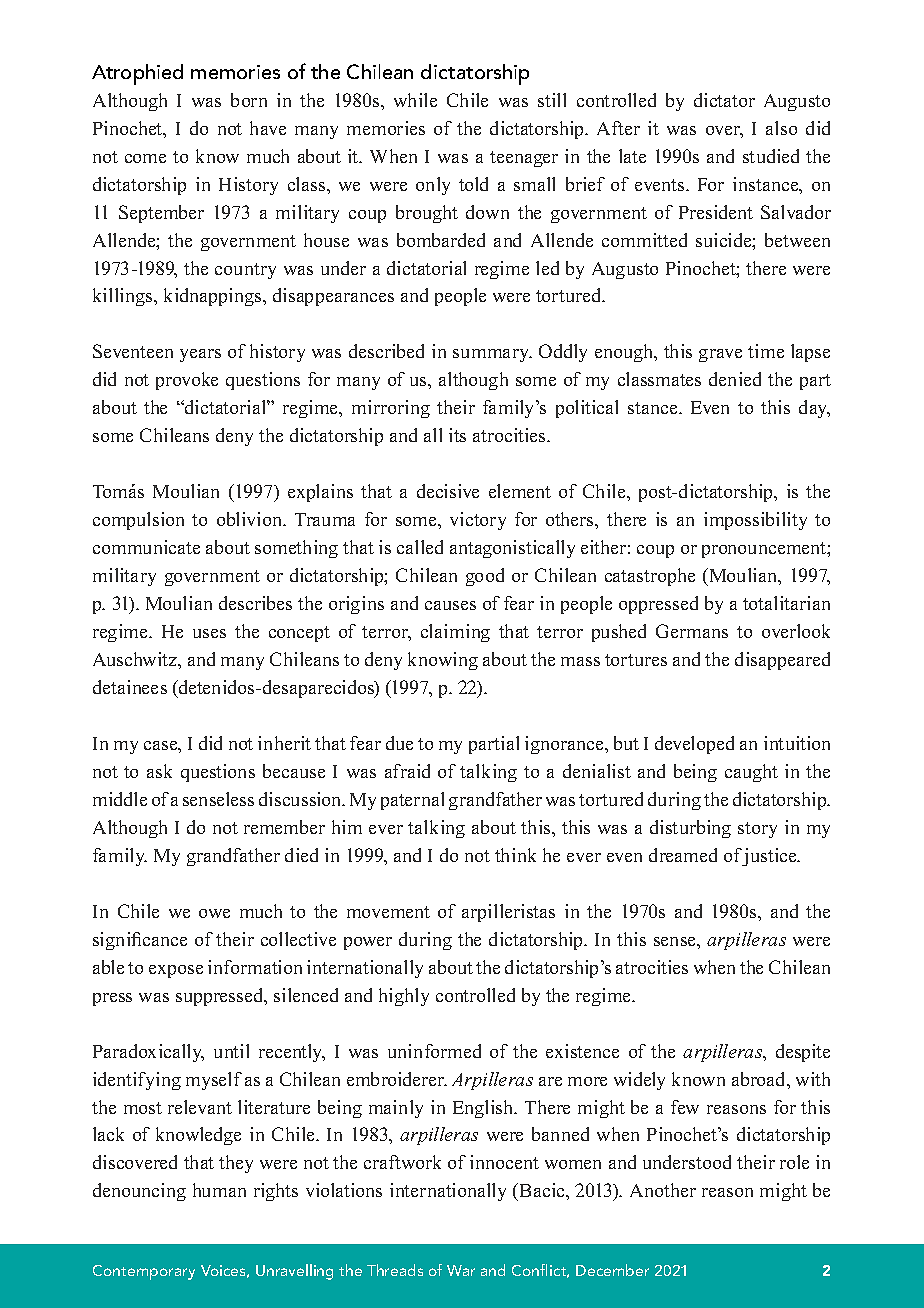 The width and height of the document is (924, 1308). What do you see at coordinates (412, 801) in the document?
I see `paternal` at bounding box center [412, 801].
